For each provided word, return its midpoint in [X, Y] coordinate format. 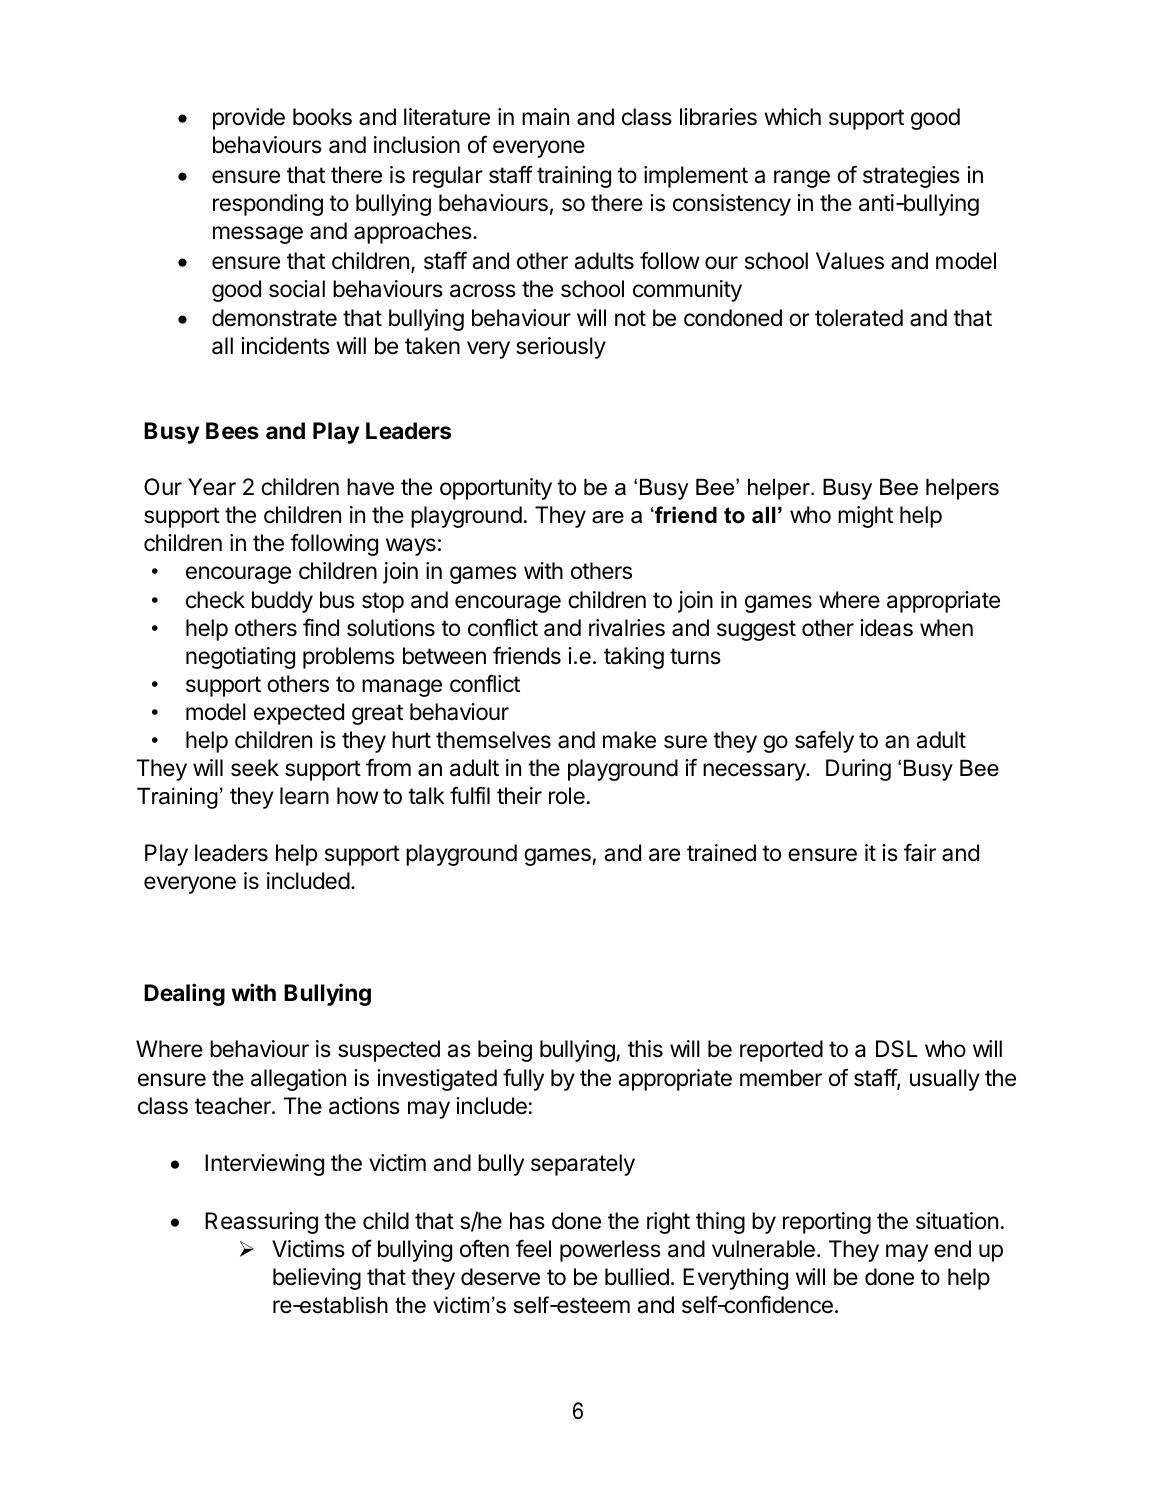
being [505, 1051]
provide [249, 119]
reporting [827, 1223]
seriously [561, 348]
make [629, 740]
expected [299, 714]
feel [533, 1249]
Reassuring [261, 1223]
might [865, 517]
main [545, 117]
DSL [897, 1049]
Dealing [184, 994]
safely [824, 742]
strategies [911, 177]
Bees [232, 431]
